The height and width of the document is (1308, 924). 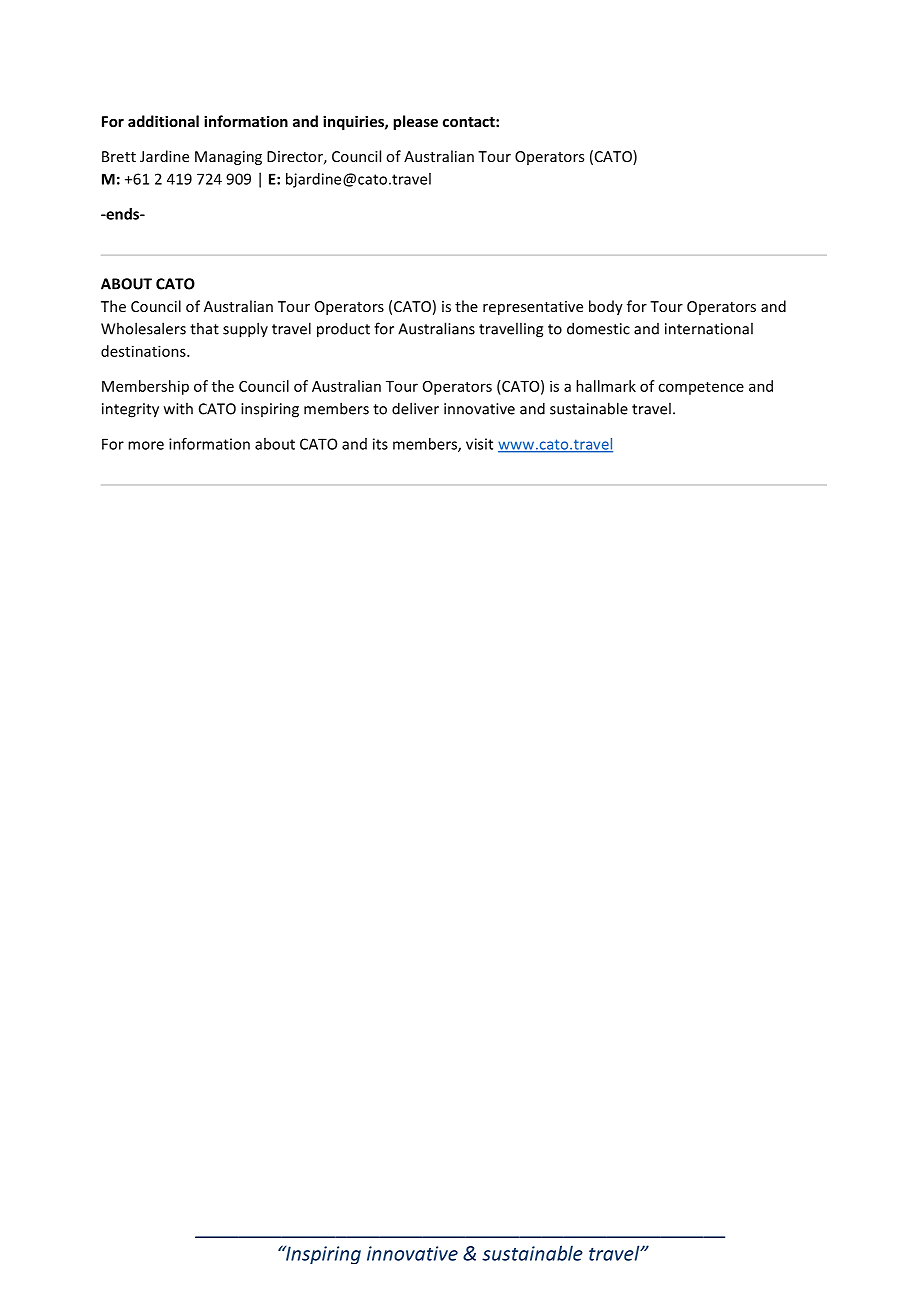 I want to click on Brett, so click(x=119, y=156).
